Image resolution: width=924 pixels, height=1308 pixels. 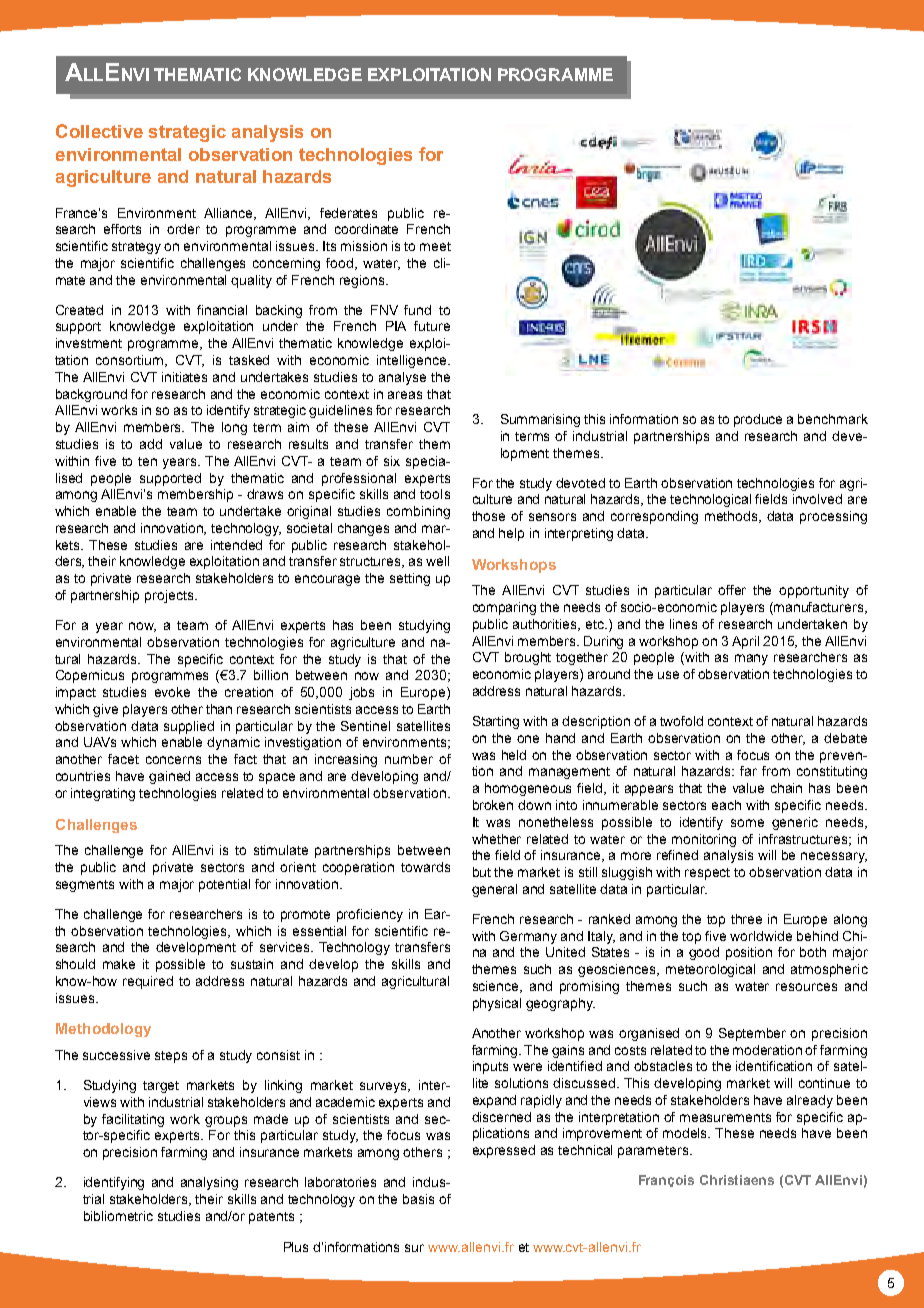 What do you see at coordinates (707, 874) in the screenshot?
I see `respect` at bounding box center [707, 874].
